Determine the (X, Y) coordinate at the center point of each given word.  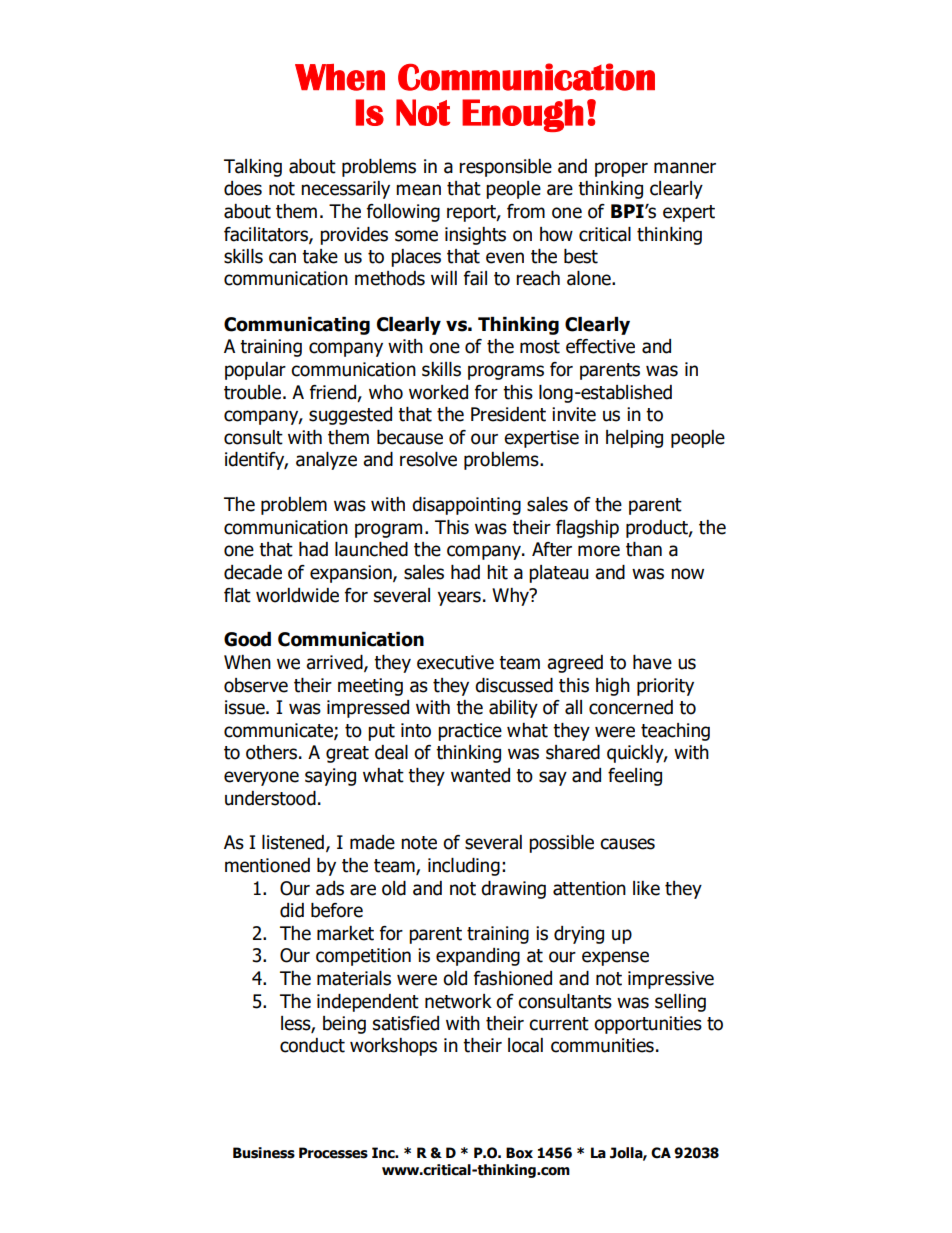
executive (455, 662)
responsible (505, 168)
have (652, 662)
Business (264, 1153)
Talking (253, 168)
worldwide (297, 595)
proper (621, 169)
